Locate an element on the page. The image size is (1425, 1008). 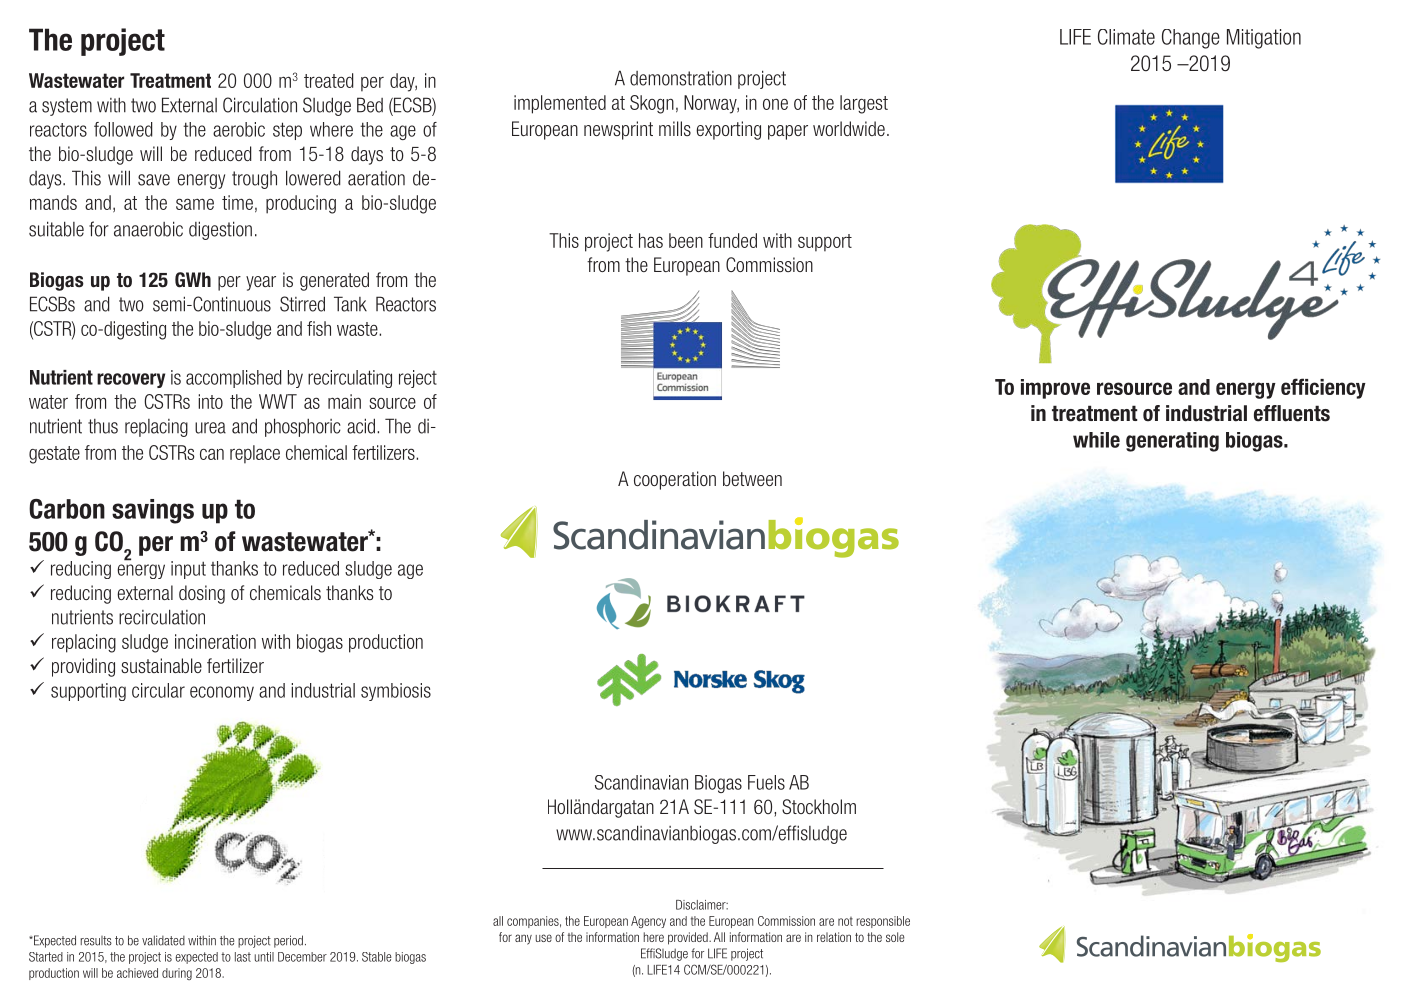
symbiosis is located at coordinates (396, 692).
